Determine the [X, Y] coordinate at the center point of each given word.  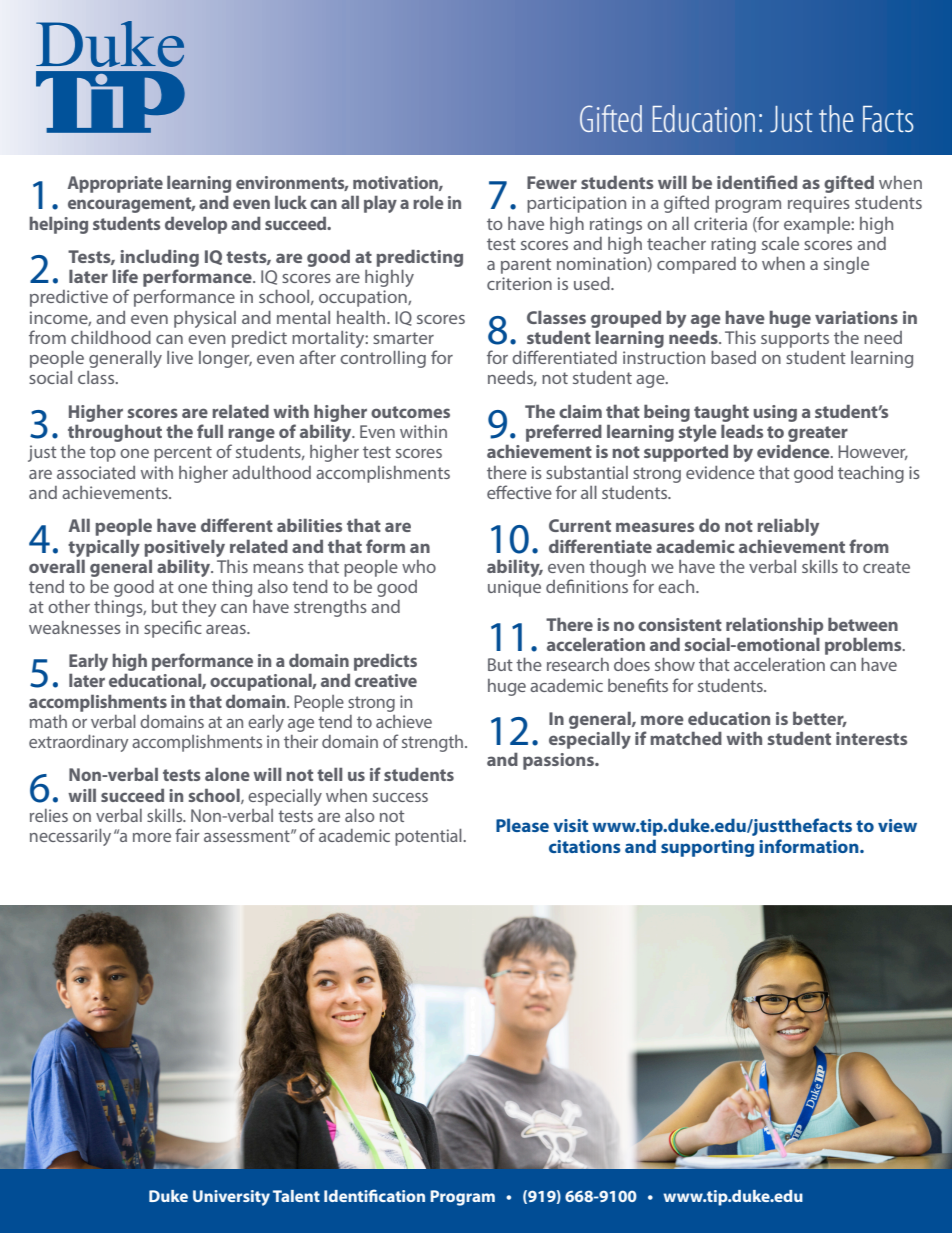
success [400, 797]
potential [429, 837]
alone [227, 774]
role [428, 202]
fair [187, 835]
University [231, 1198]
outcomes [410, 412]
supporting [707, 848]
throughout [115, 433]
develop [196, 225]
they [199, 608]
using [775, 413]
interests [871, 738]
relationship [774, 626]
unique [514, 588]
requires [819, 204]
